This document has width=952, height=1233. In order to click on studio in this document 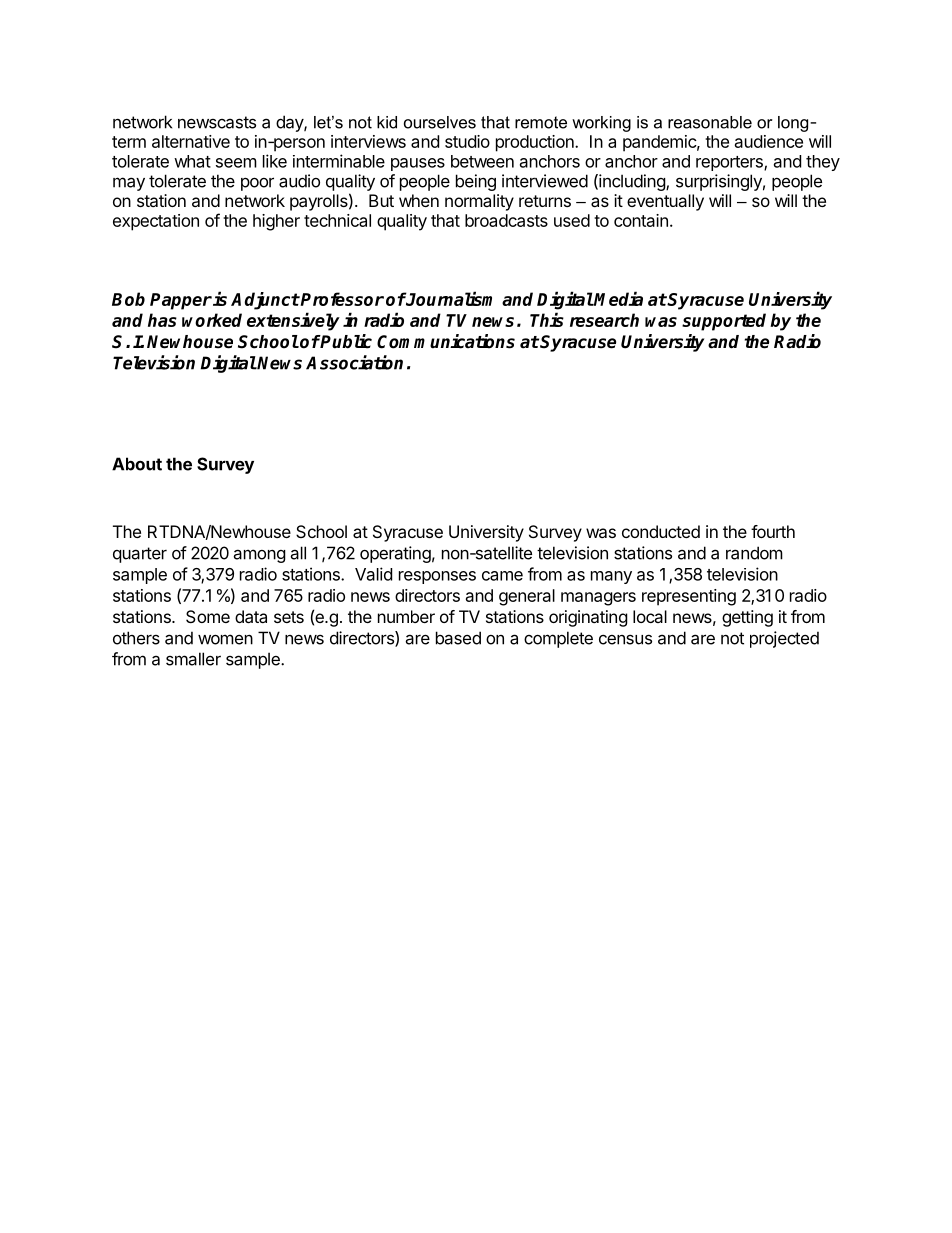, I will do `click(467, 141)`.
